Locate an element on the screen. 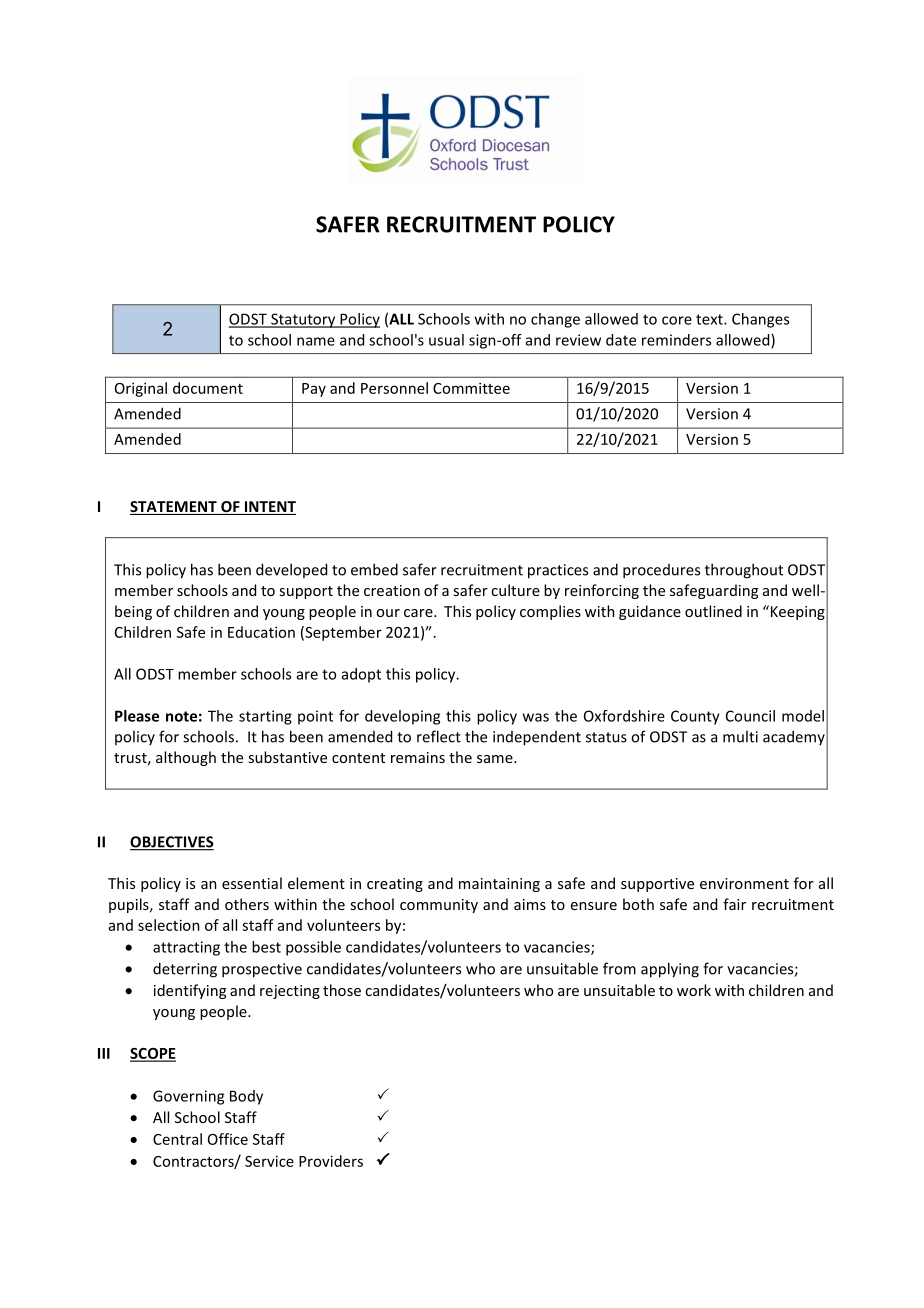 The height and width of the screenshot is (1308, 924). Central is located at coordinates (177, 1139).
